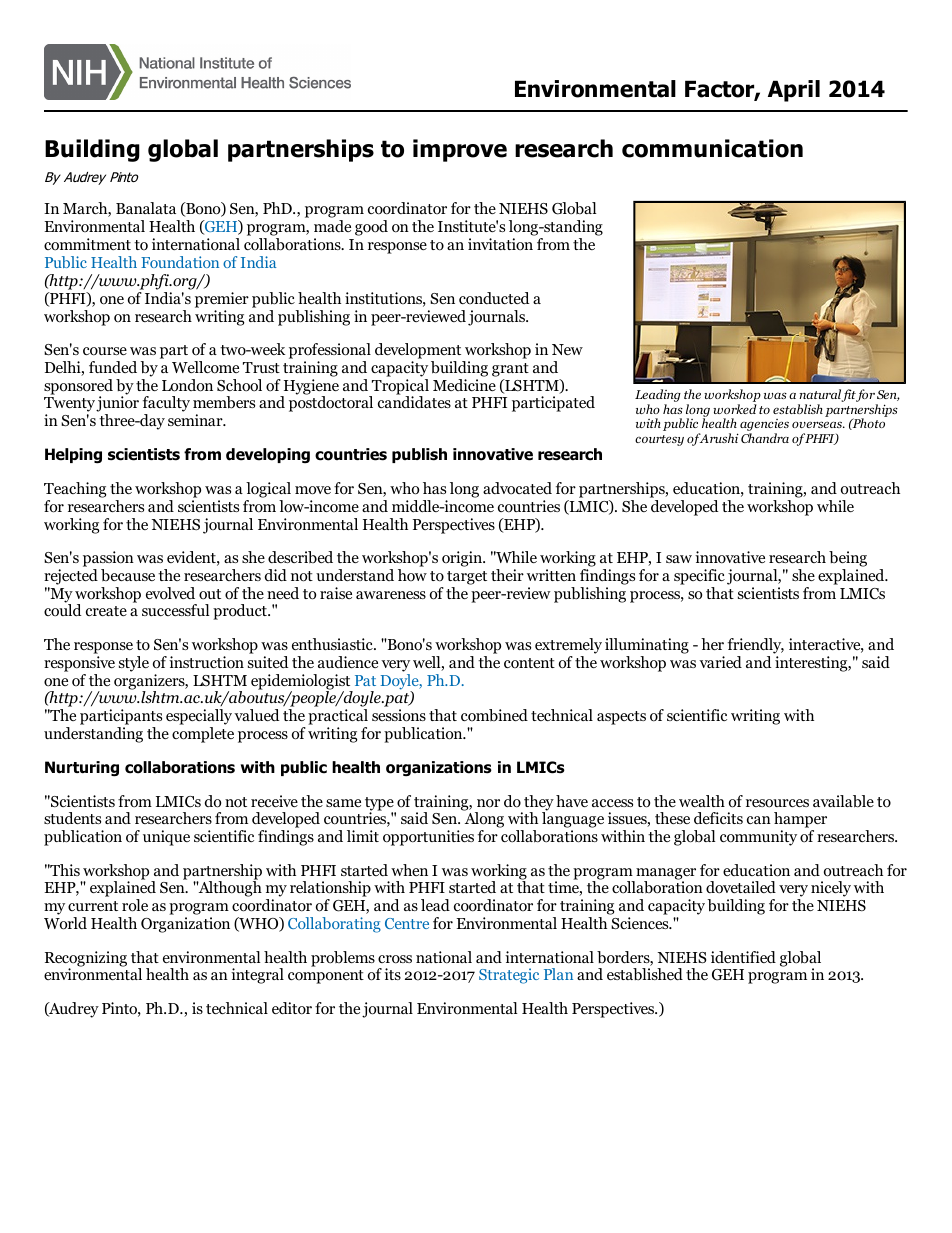 The width and height of the screenshot is (952, 1233). What do you see at coordinates (488, 803) in the screenshot?
I see `nor` at bounding box center [488, 803].
